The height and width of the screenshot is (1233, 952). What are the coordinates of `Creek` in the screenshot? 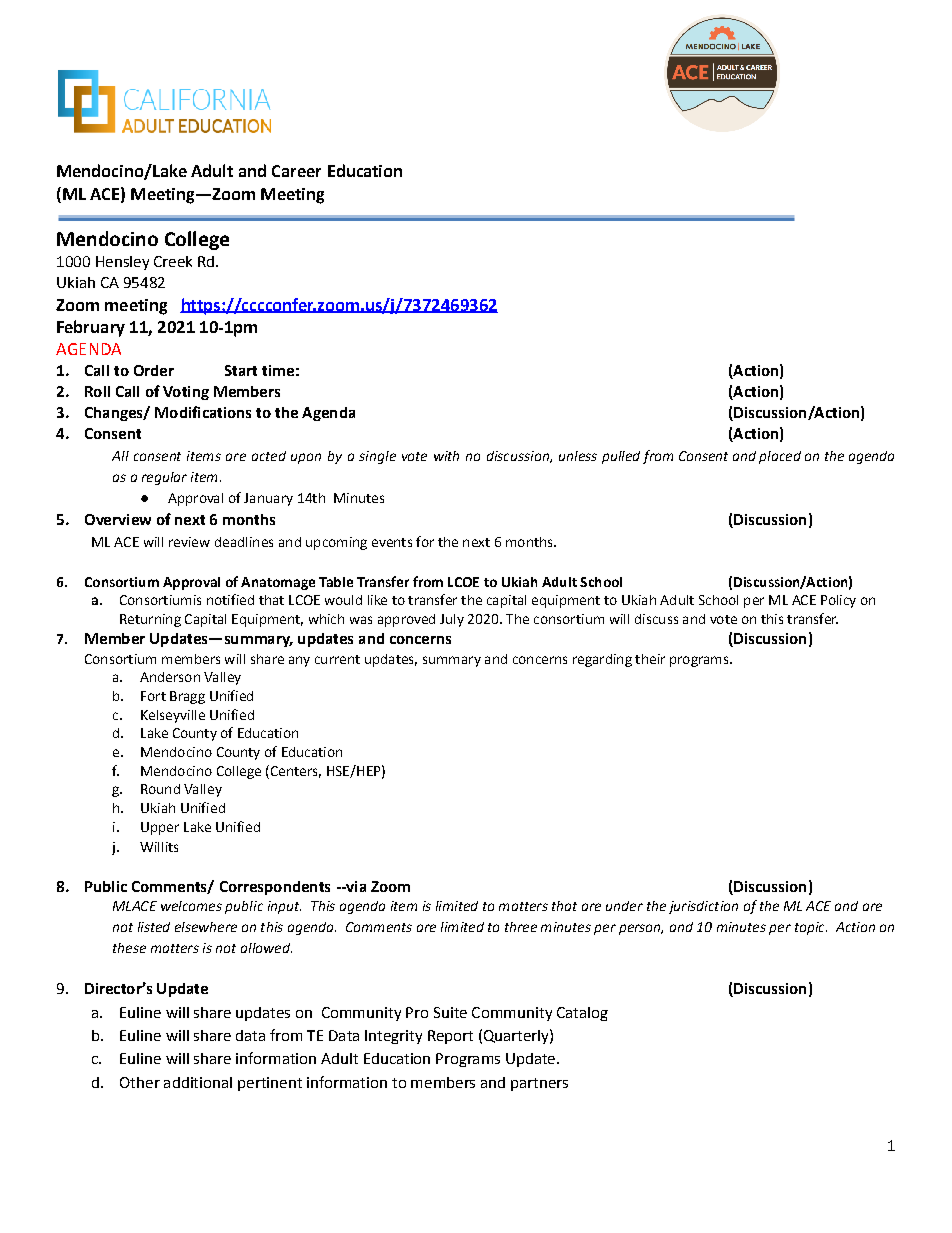 It's located at (173, 261).
